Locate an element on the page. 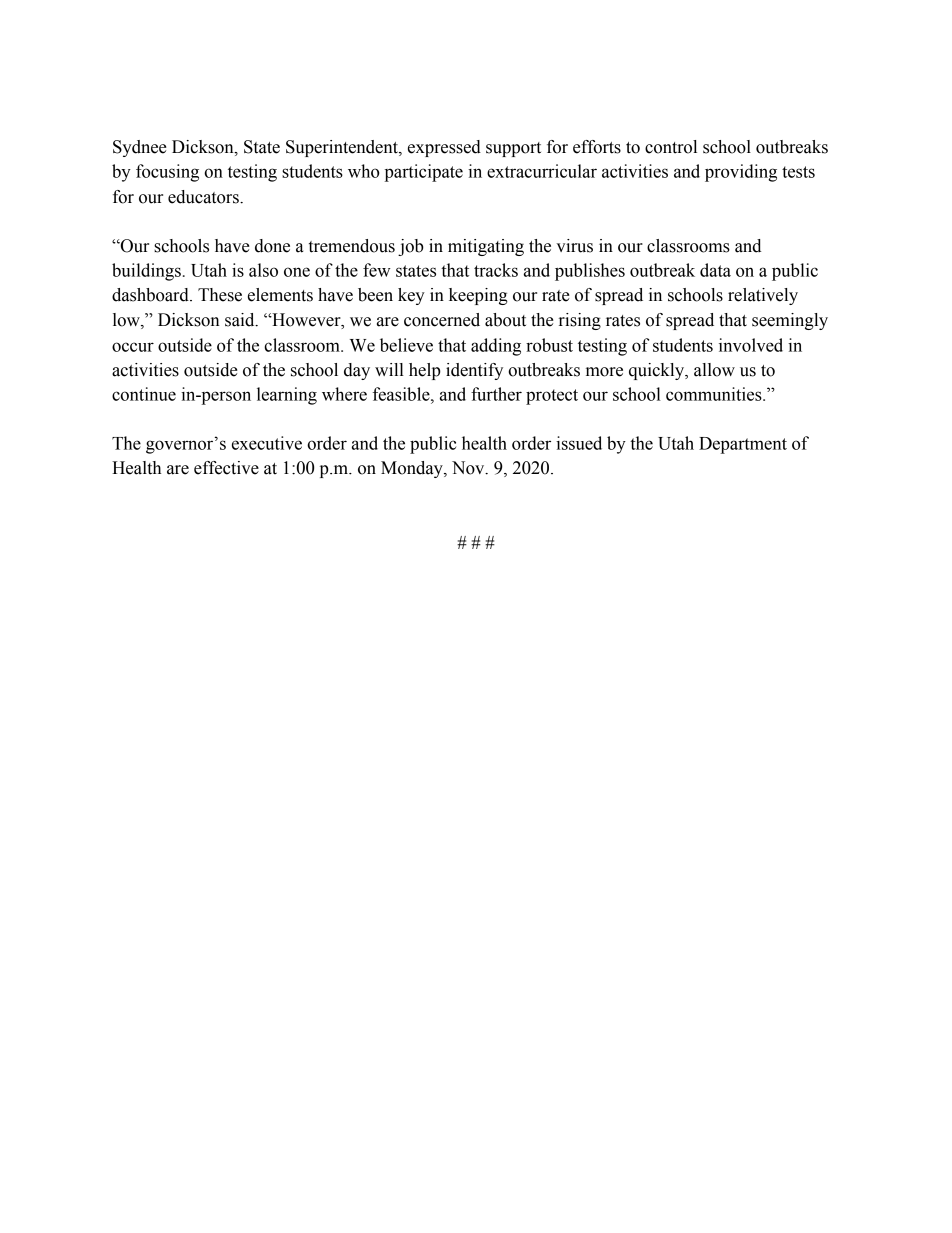 This document has width=952, height=1233. control is located at coordinates (671, 147).
